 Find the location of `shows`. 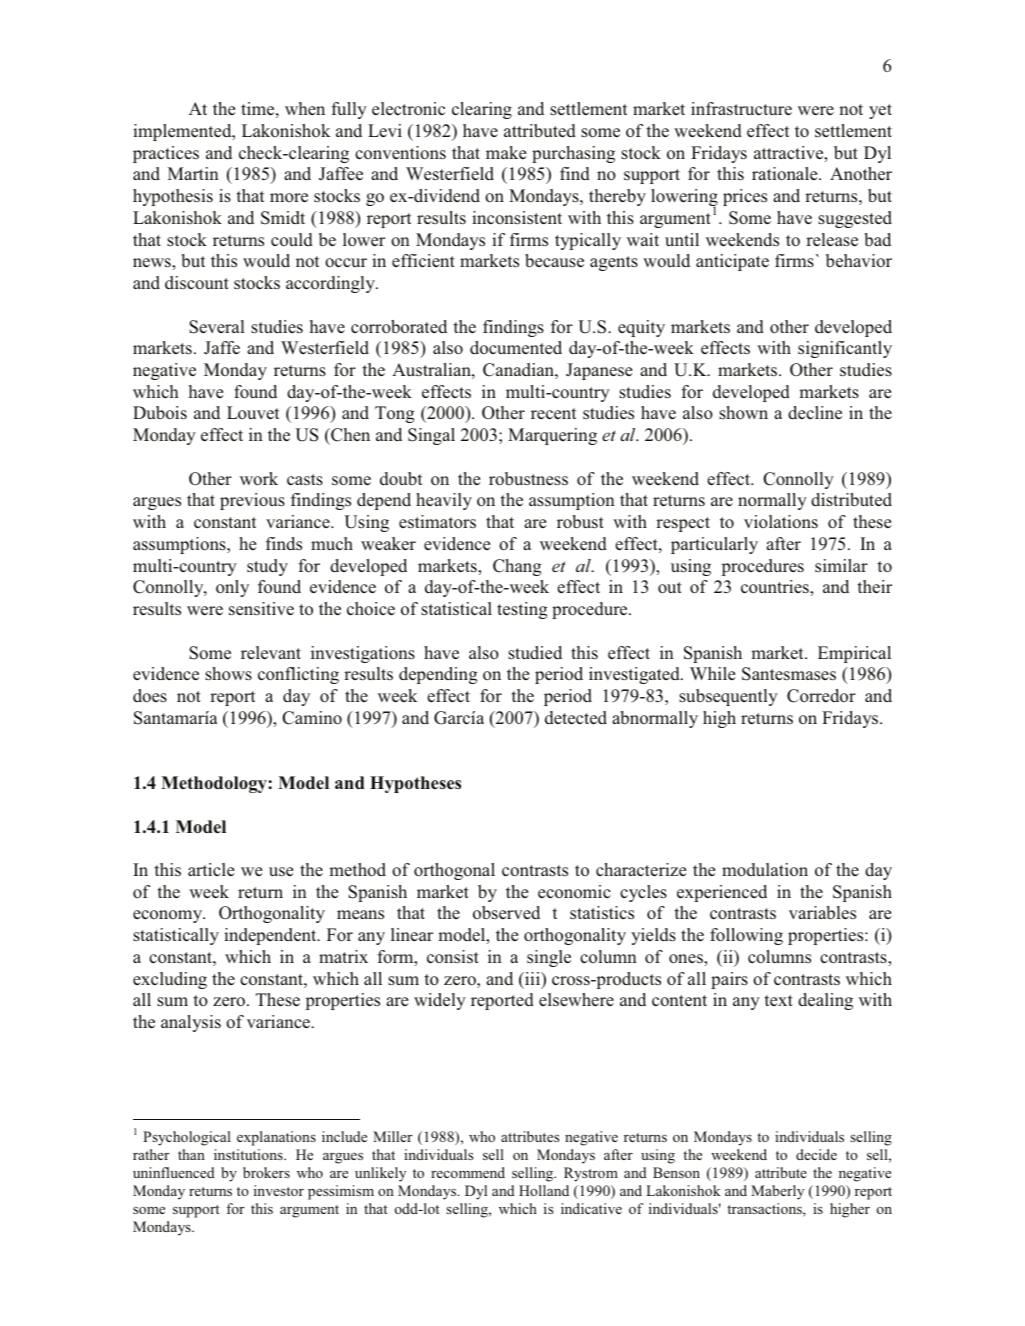

shows is located at coordinates (228, 674).
